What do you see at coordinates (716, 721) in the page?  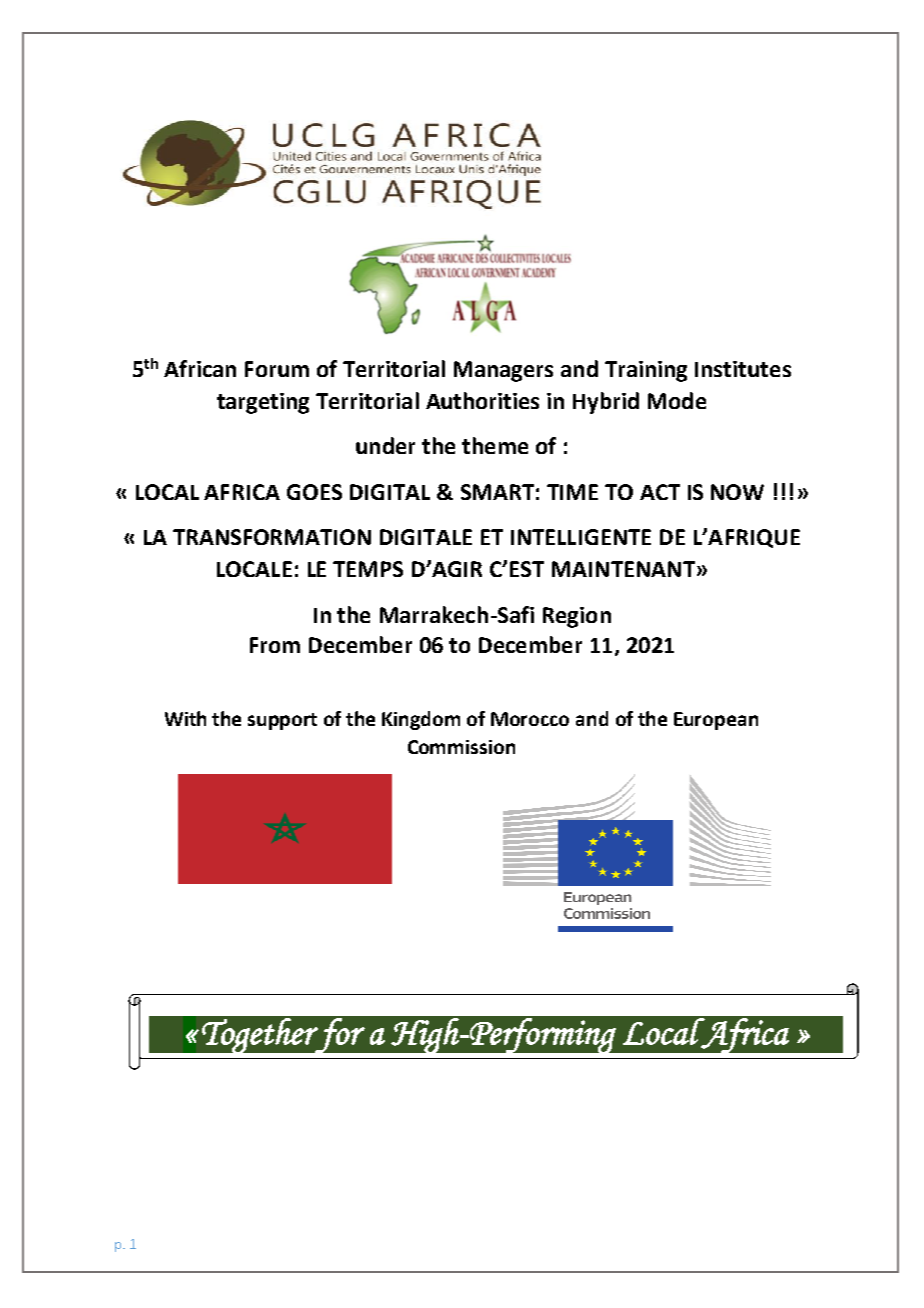 I see `European` at bounding box center [716, 721].
